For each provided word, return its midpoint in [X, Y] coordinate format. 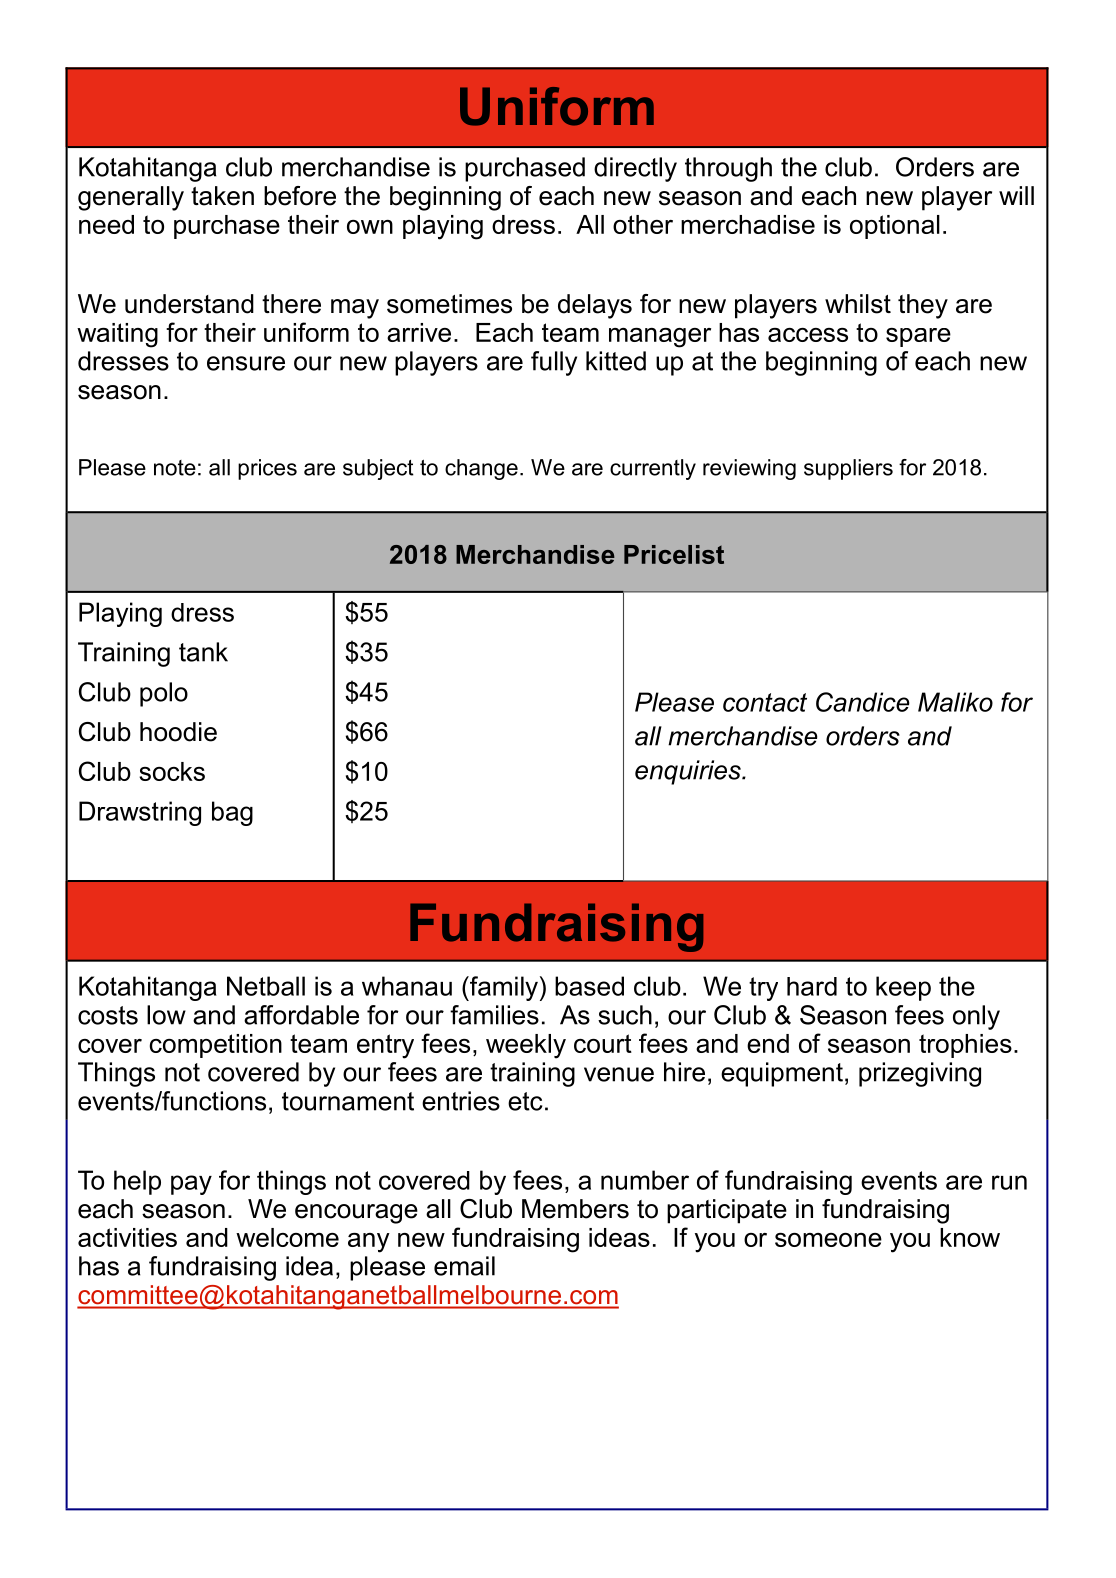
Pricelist [674, 554]
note [175, 468]
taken [222, 196]
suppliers [848, 469]
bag [232, 813]
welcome [287, 1237]
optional [895, 227]
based [589, 986]
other [643, 224]
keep [903, 988]
